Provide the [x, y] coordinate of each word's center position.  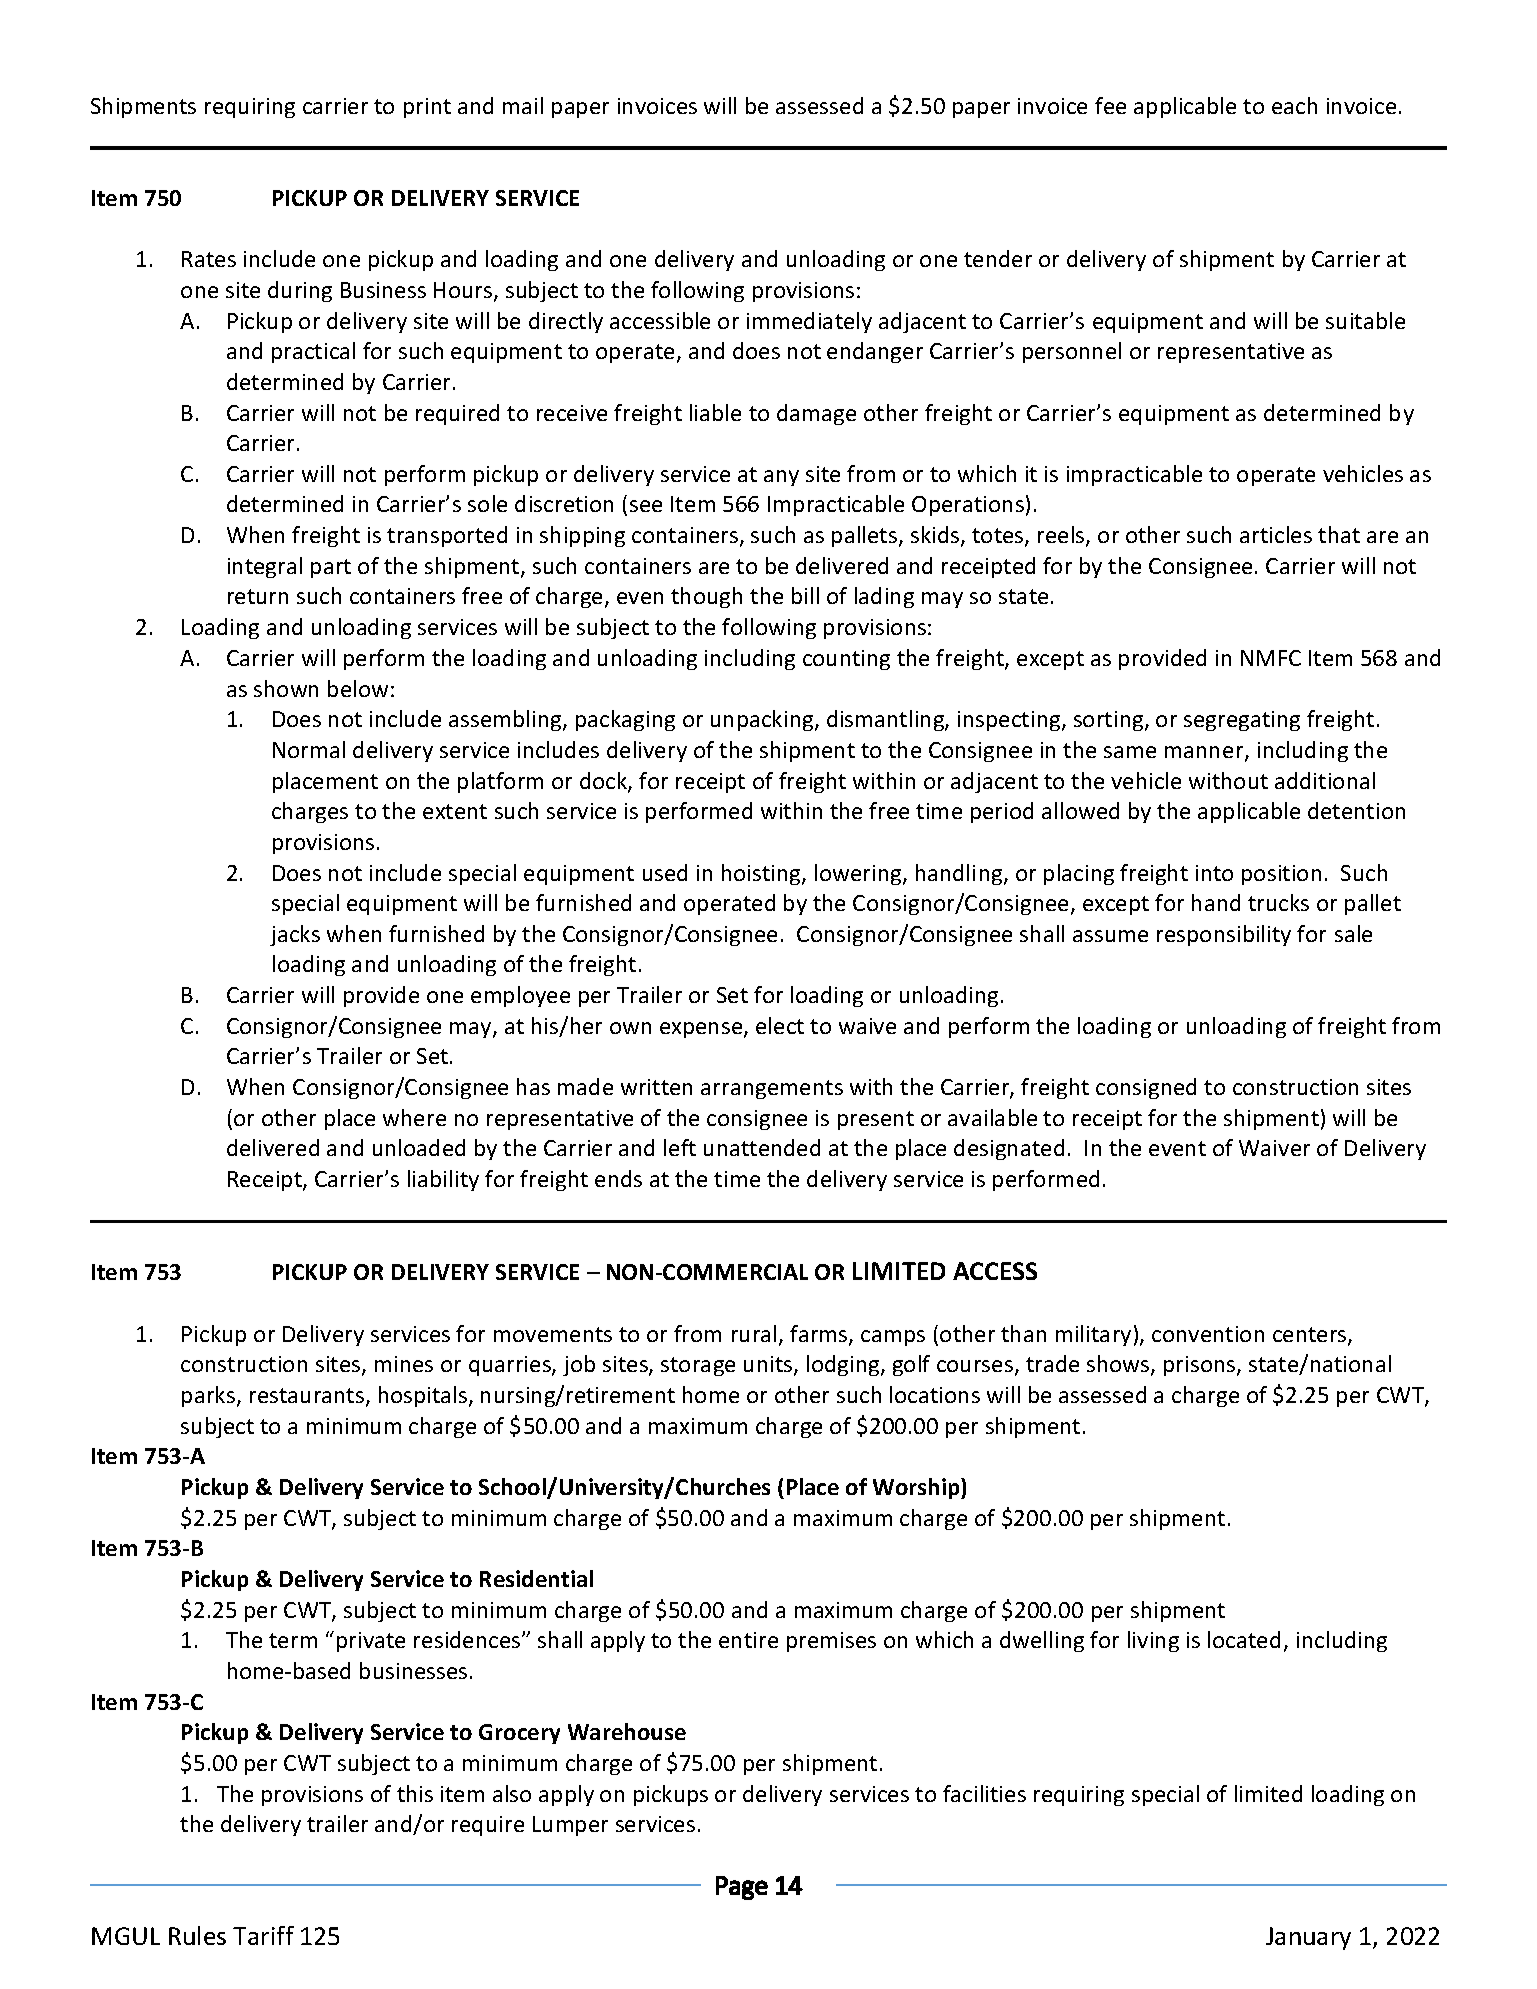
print [427, 108]
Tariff [263, 1935]
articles [1276, 534]
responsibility [1224, 935]
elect [780, 1025]
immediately [809, 322]
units [768, 1364]
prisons [1201, 1366]
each [1294, 105]
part [331, 568]
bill [805, 595]
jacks [295, 935]
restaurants [307, 1395]
